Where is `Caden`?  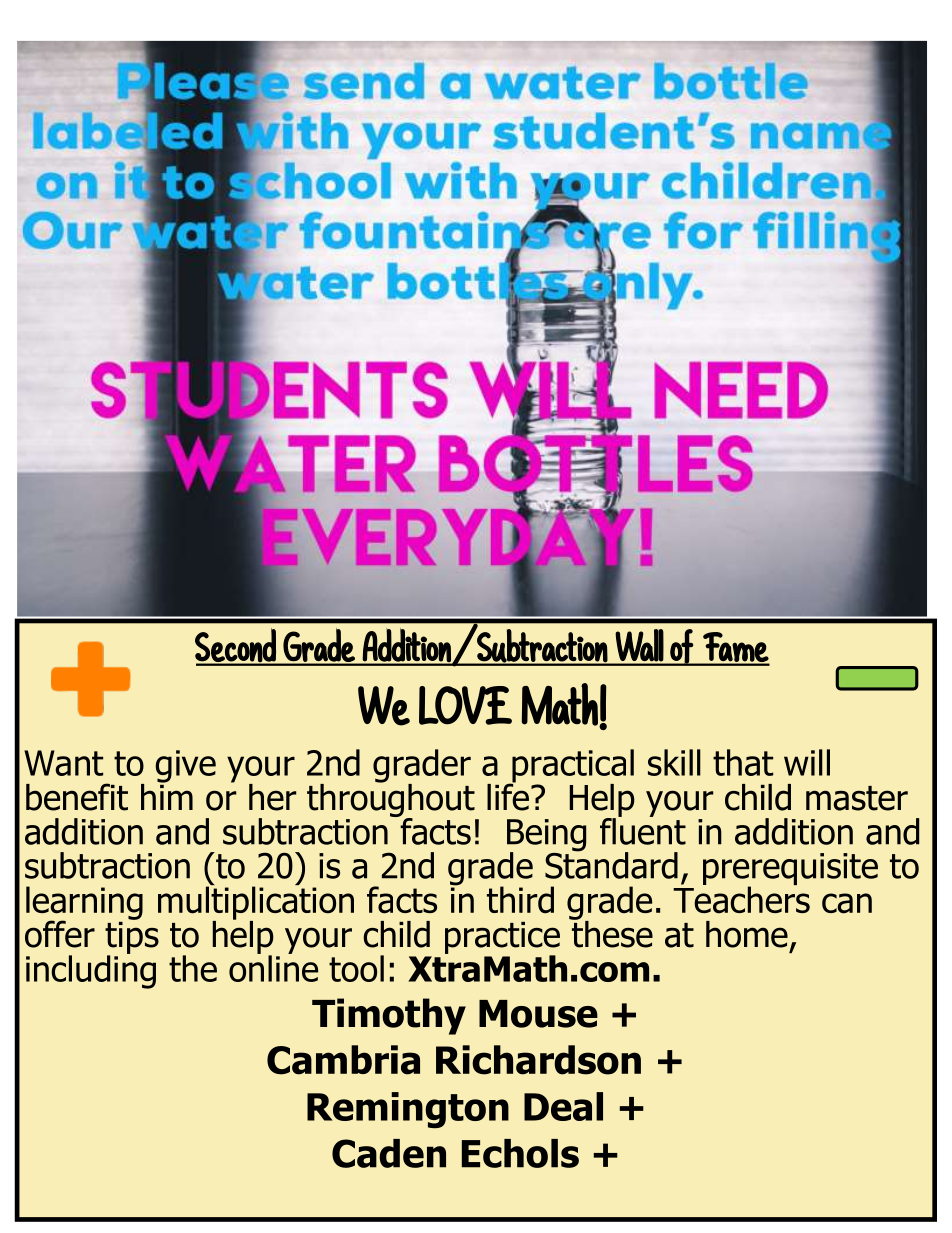
Caden is located at coordinates (389, 1153).
